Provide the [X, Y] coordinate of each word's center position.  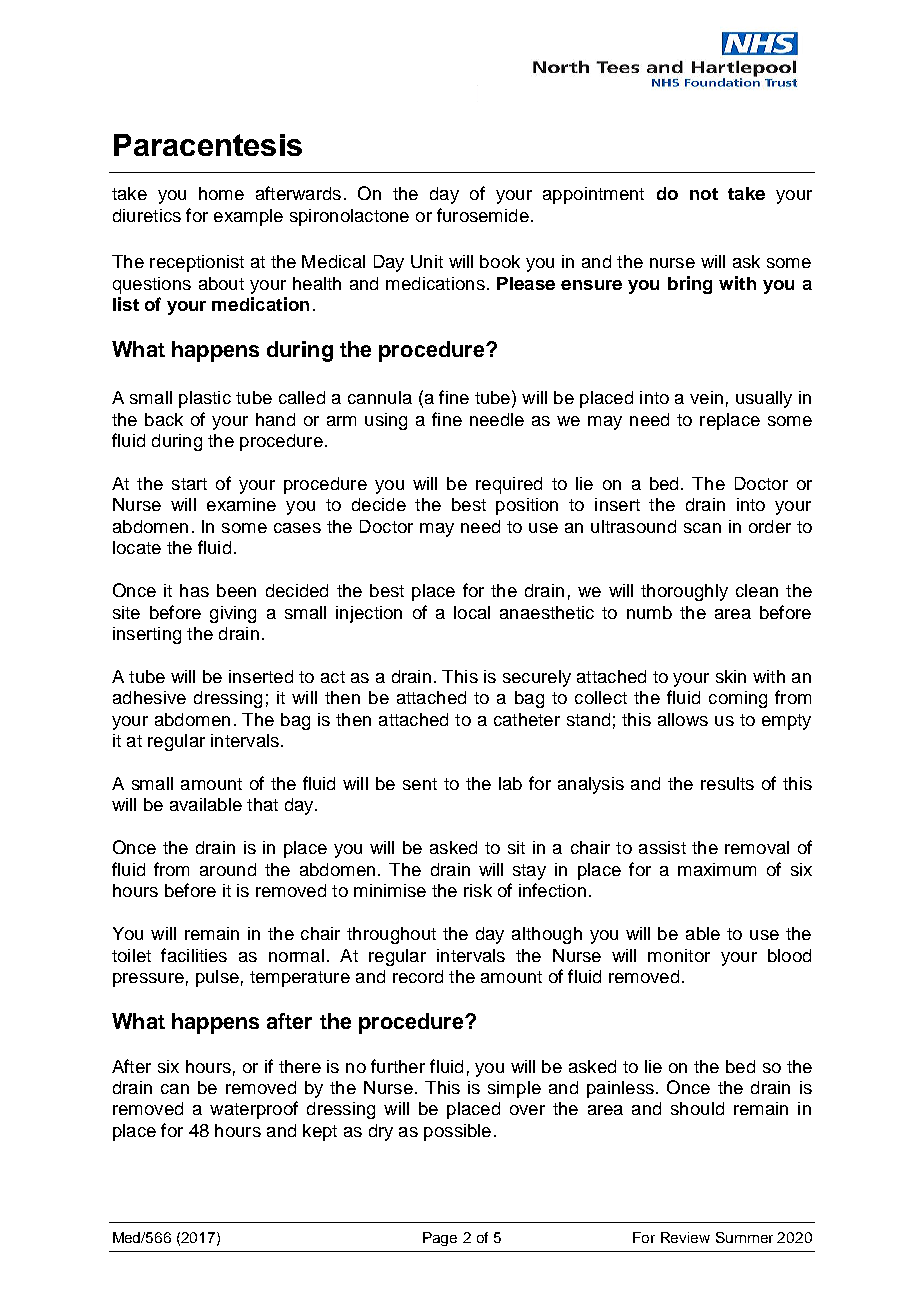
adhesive [149, 697]
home [221, 193]
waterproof [254, 1110]
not [704, 194]
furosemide [483, 215]
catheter [527, 719]
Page [440, 1239]
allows [683, 719]
